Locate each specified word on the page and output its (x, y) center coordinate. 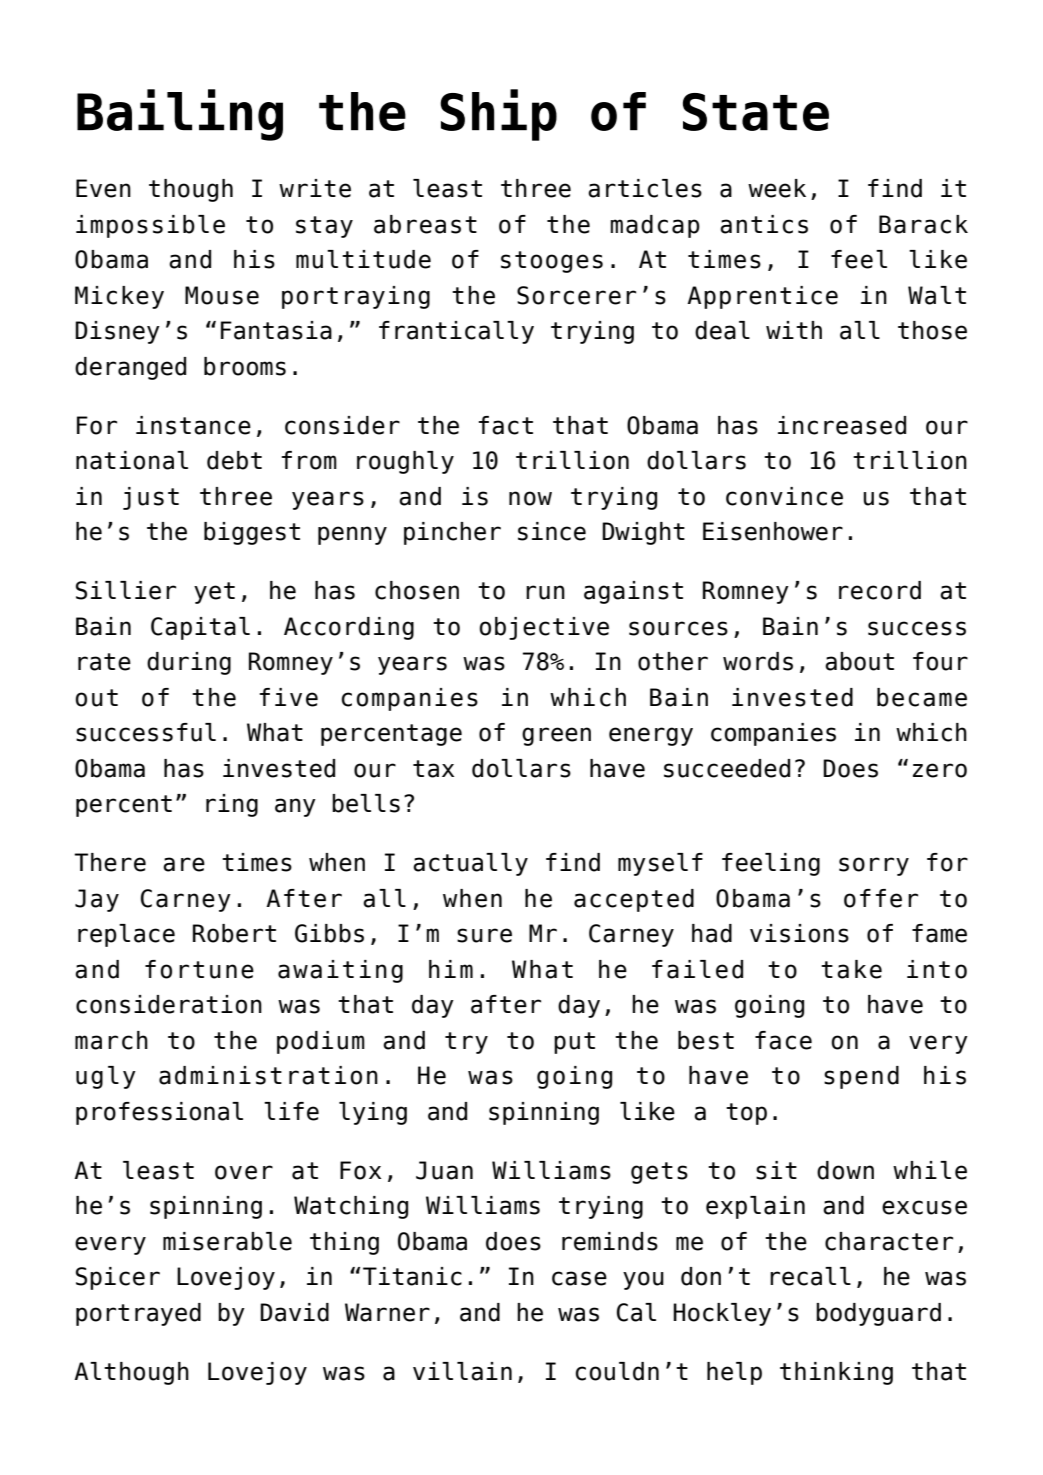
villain (462, 1371)
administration (268, 1075)
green (556, 736)
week (777, 188)
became (922, 697)
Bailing (180, 115)
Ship (498, 115)
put (574, 1043)
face (783, 1040)
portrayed (138, 1314)
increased (842, 425)
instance (193, 425)
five (289, 697)
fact (506, 425)
